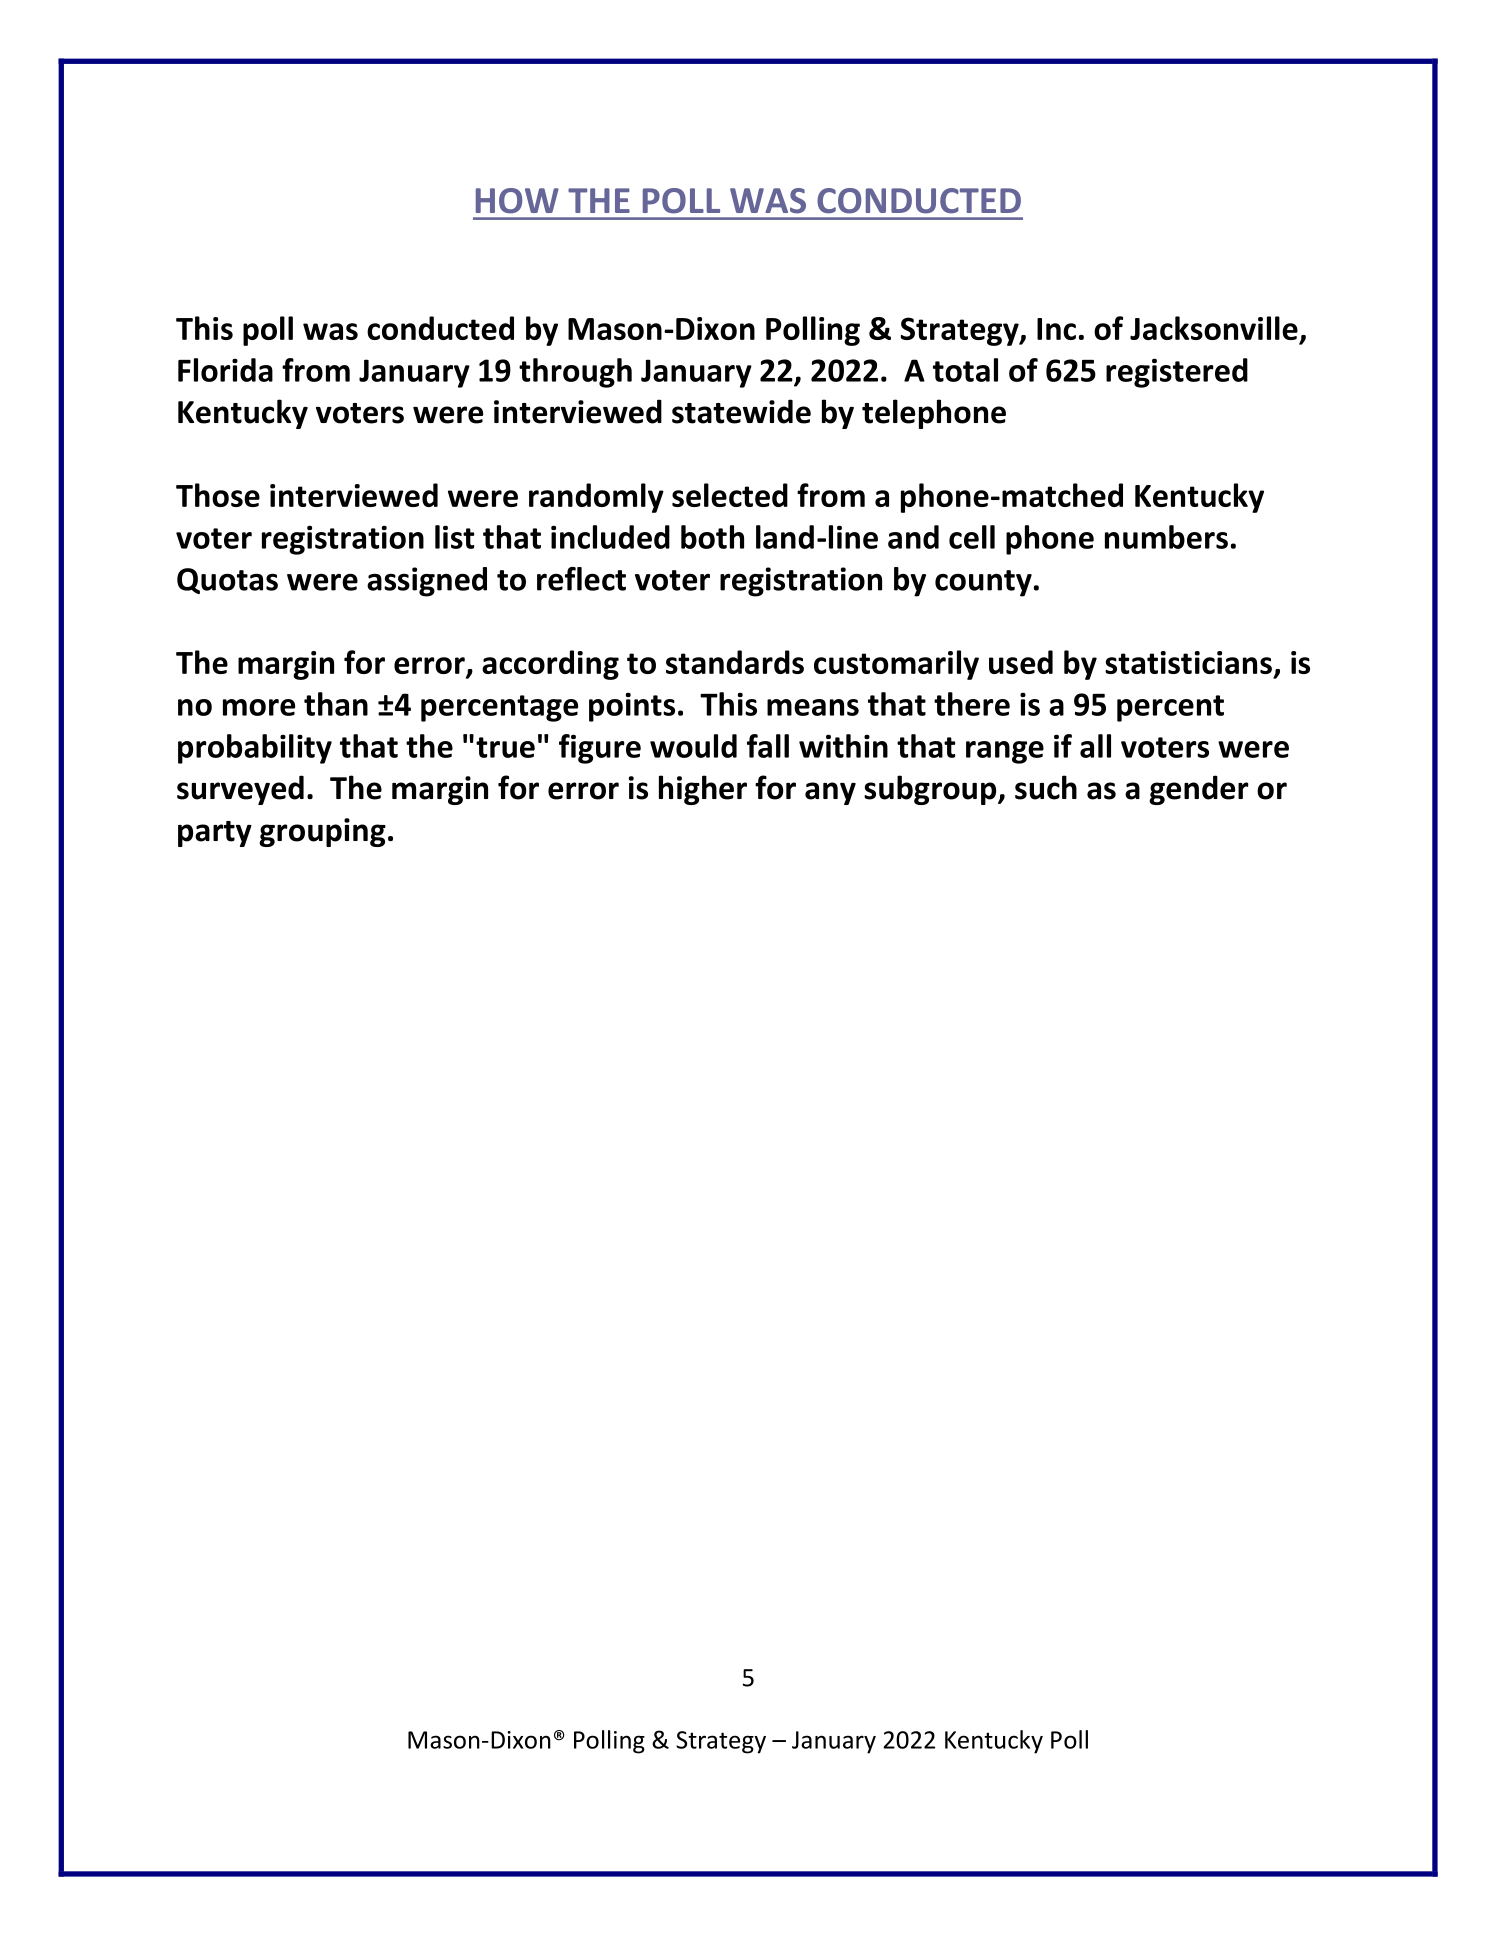  Describe the element at coordinates (1214, 328) in the screenshot. I see `Jacksonville` at that location.
